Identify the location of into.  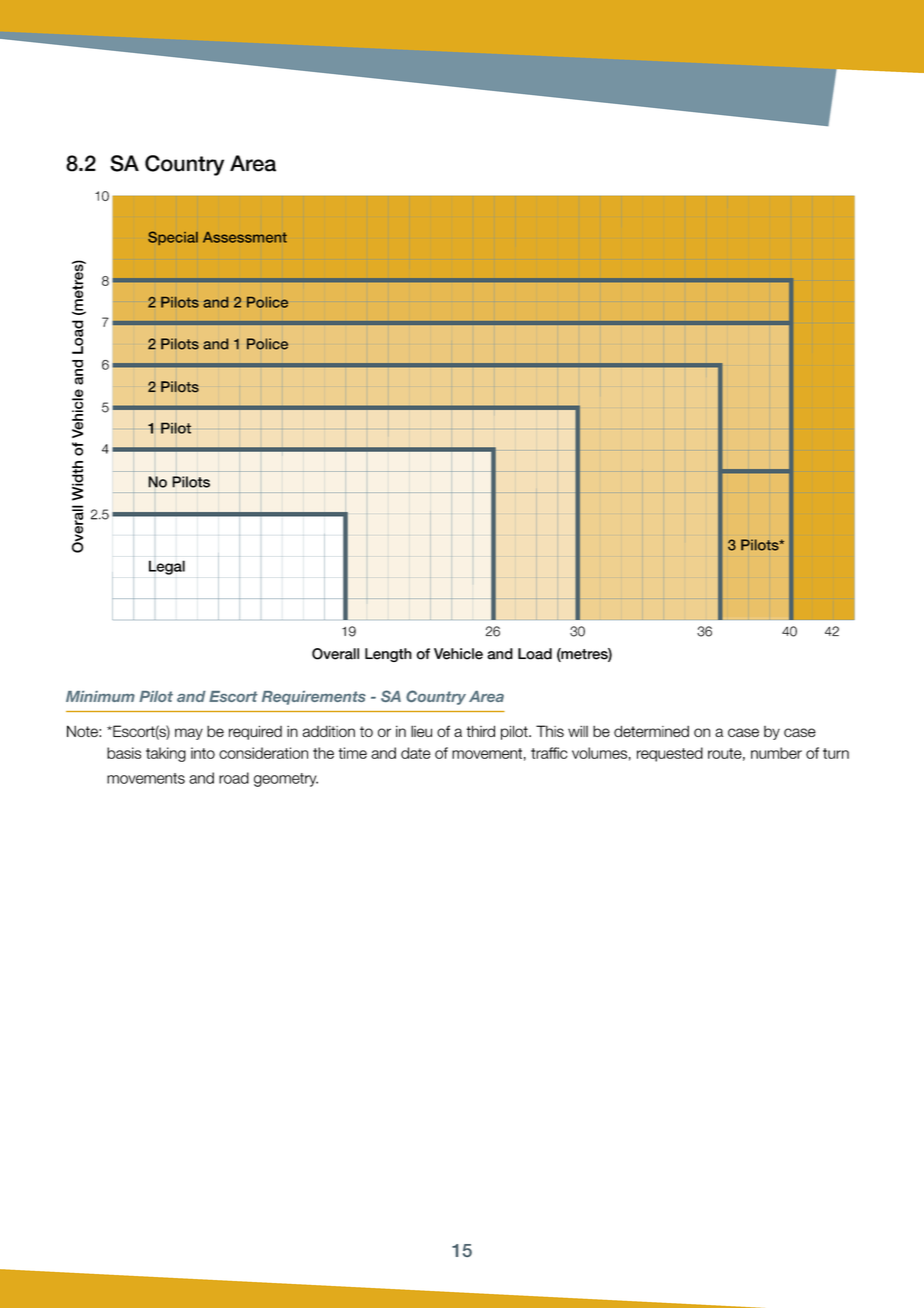
(203, 753).
